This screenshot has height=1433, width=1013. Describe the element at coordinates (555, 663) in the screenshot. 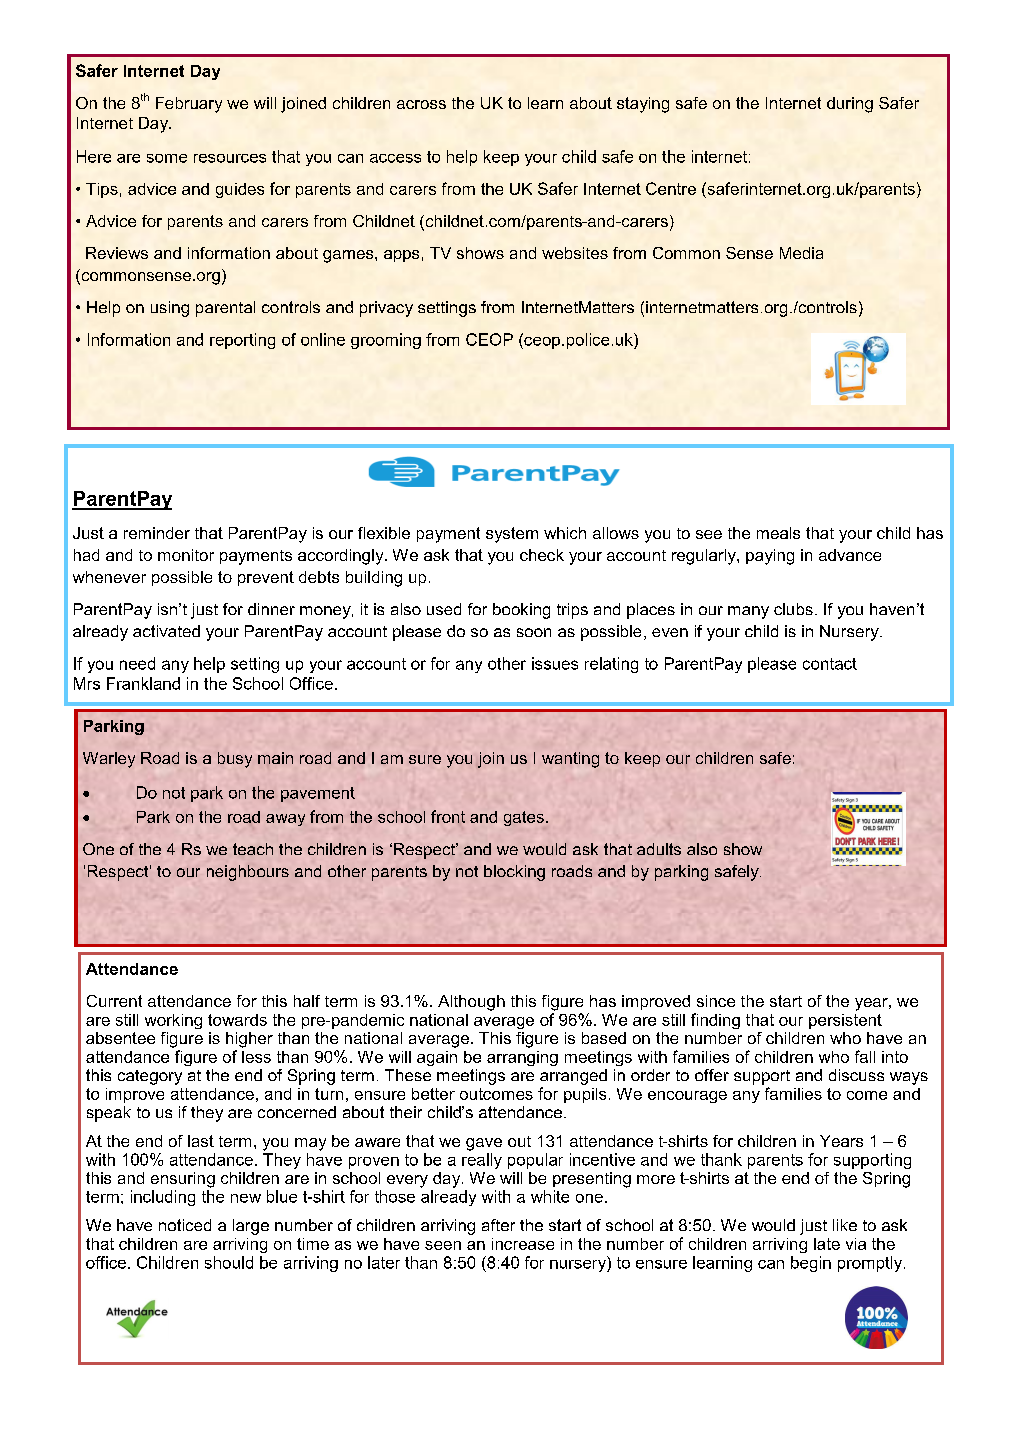

I see `issues` at that location.
